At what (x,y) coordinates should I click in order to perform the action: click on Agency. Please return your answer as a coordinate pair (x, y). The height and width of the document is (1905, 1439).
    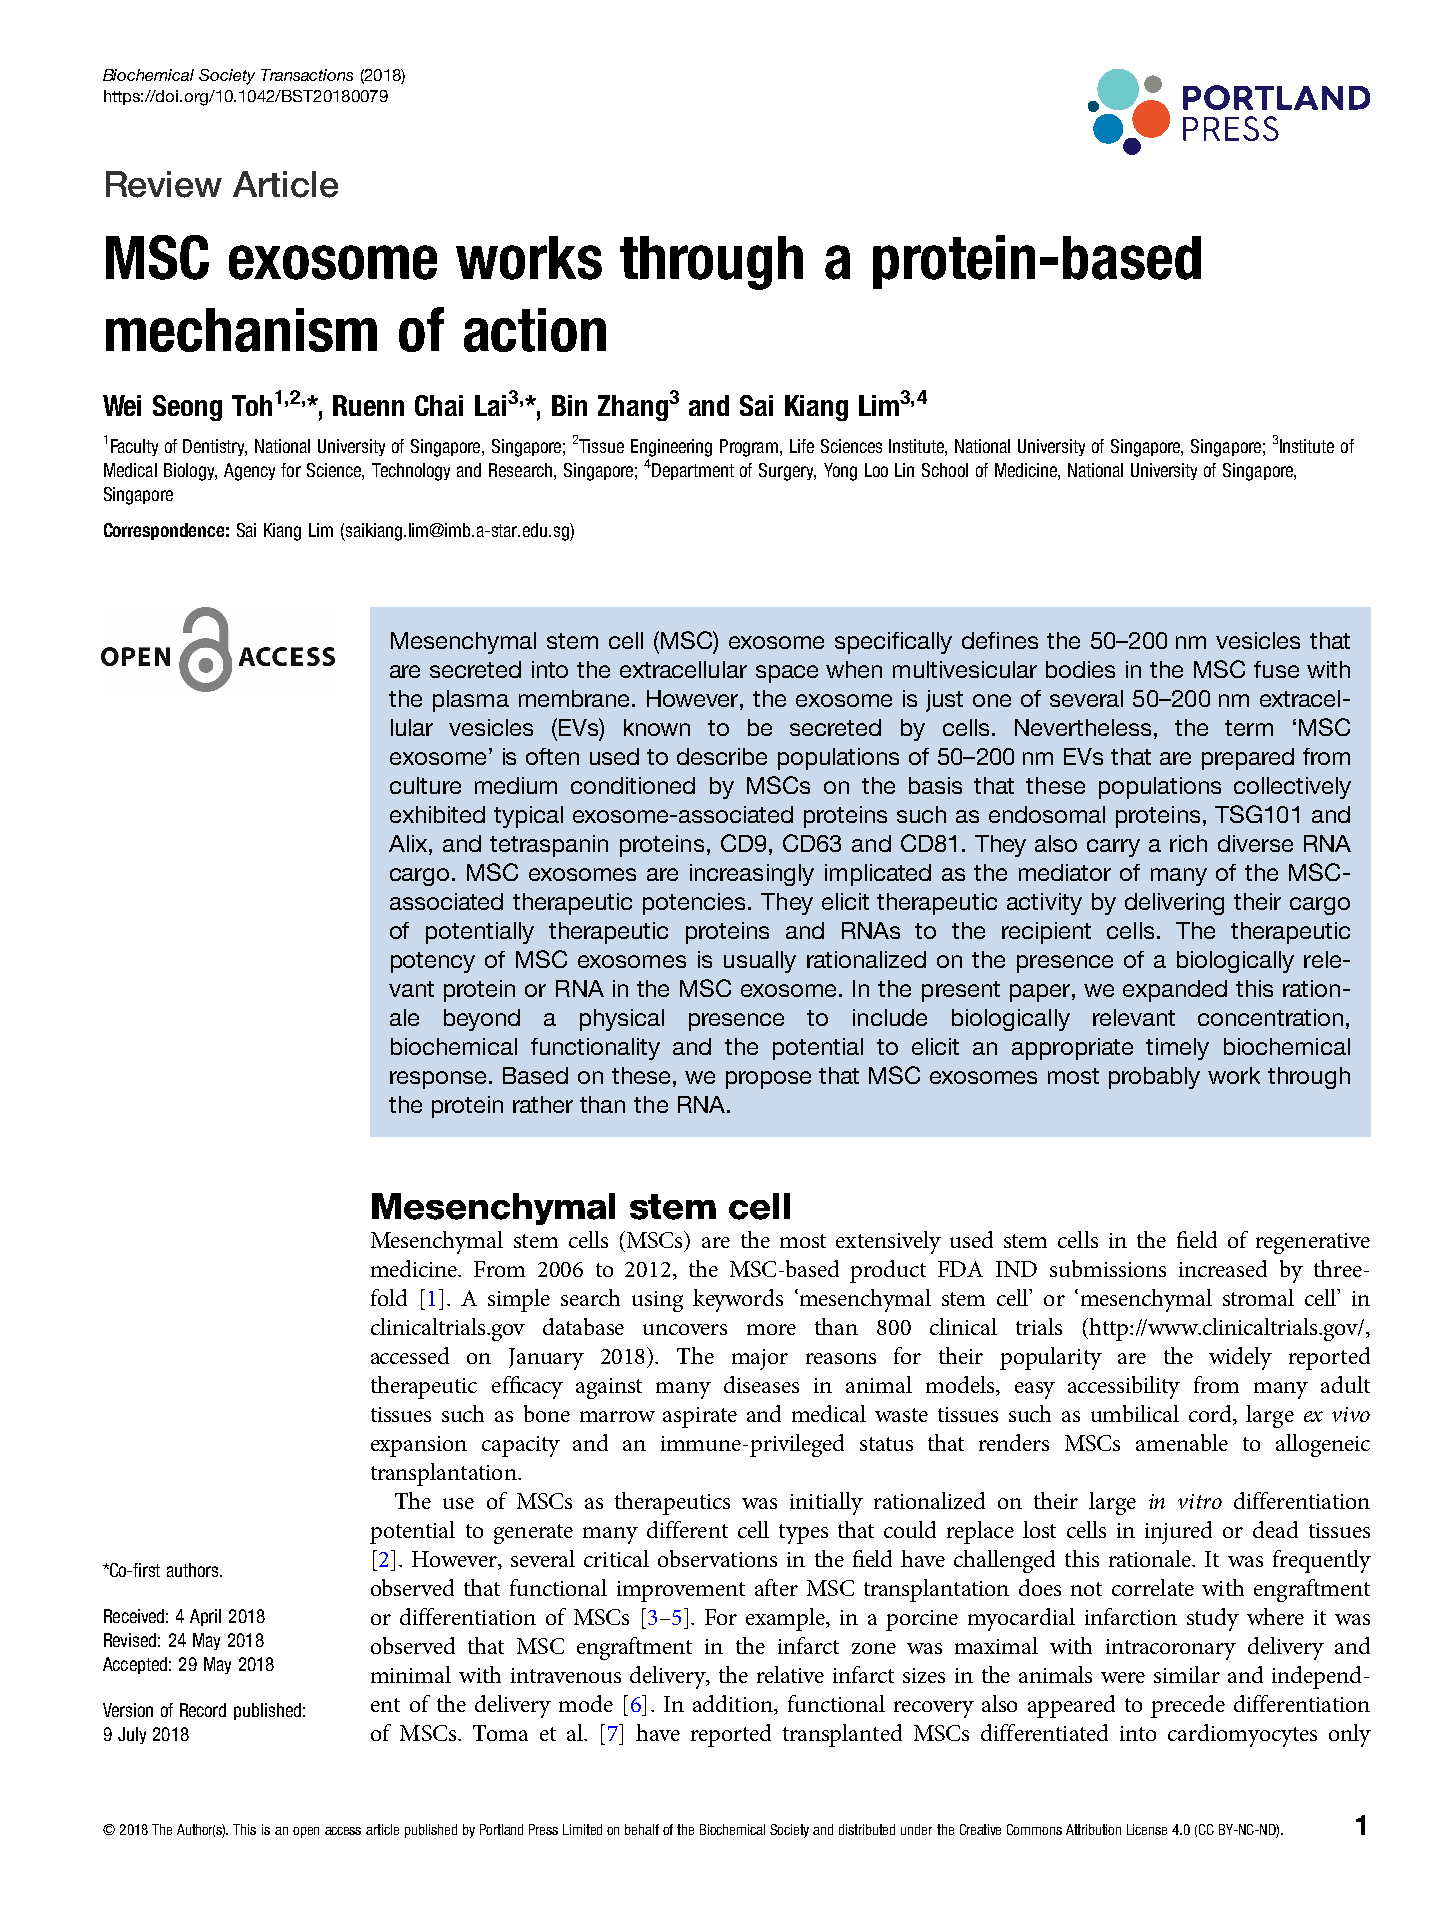
    Looking at the image, I should click on (249, 472).
